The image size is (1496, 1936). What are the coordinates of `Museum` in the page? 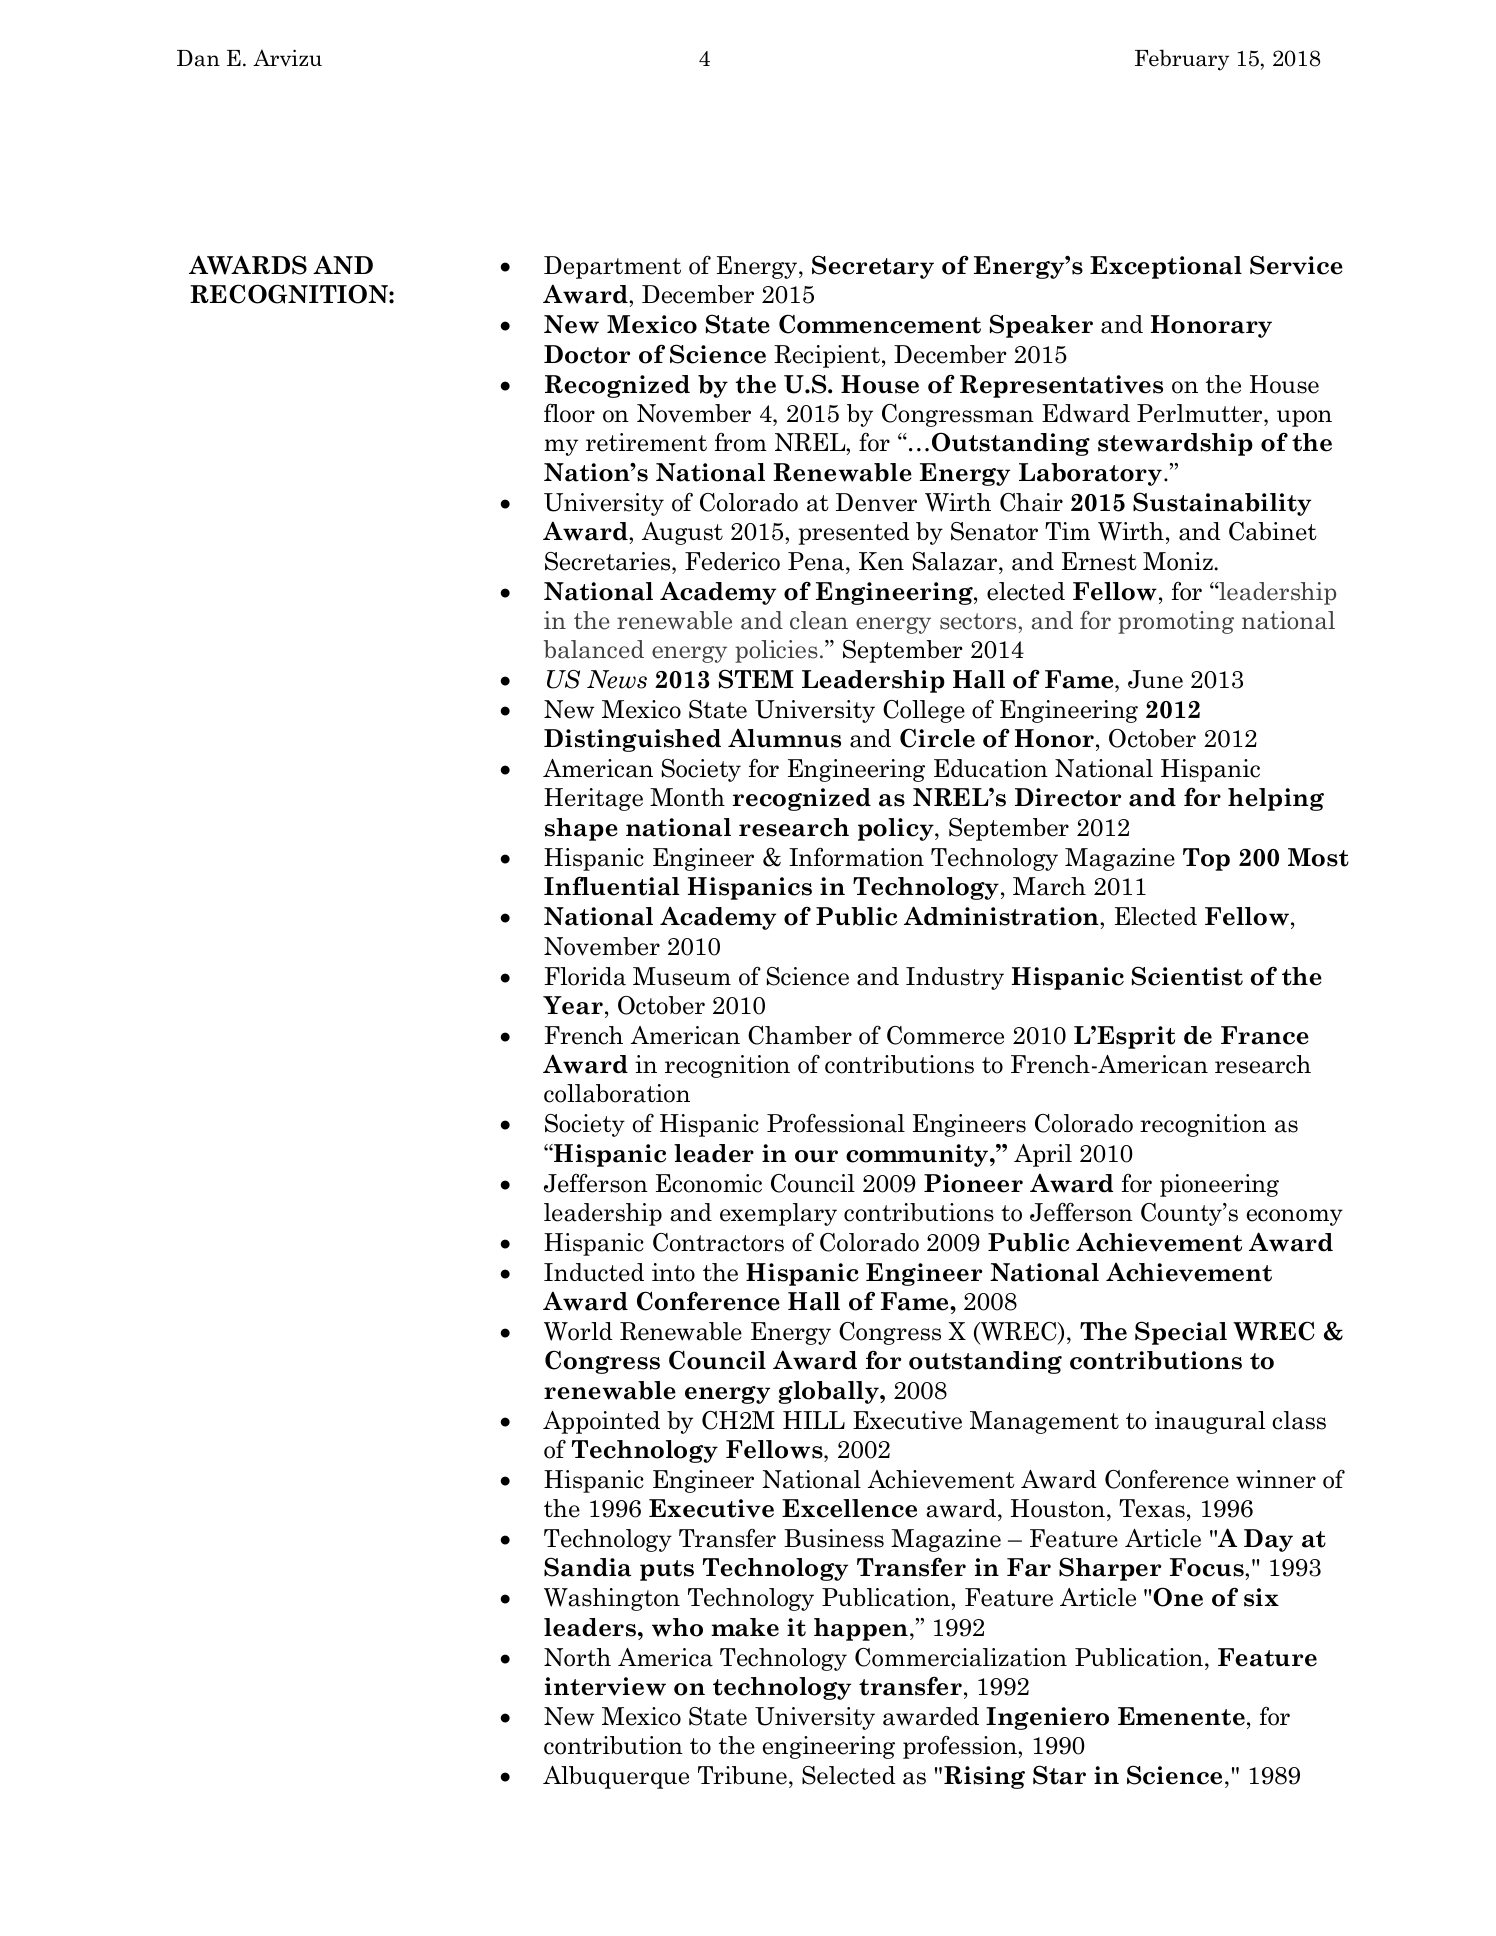 It's located at (682, 976).
